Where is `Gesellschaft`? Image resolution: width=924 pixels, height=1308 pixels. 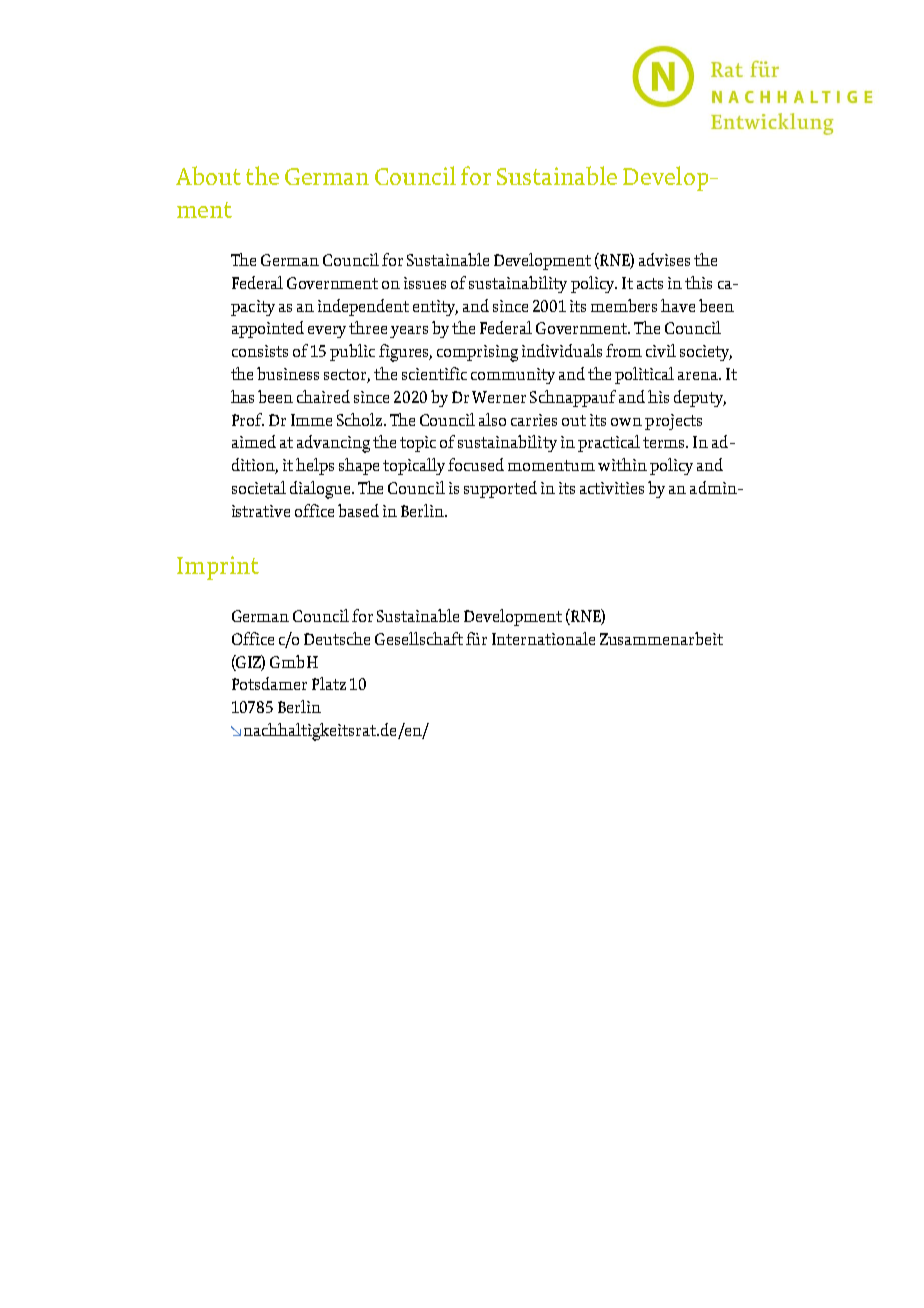 Gesellschaft is located at coordinates (419, 638).
